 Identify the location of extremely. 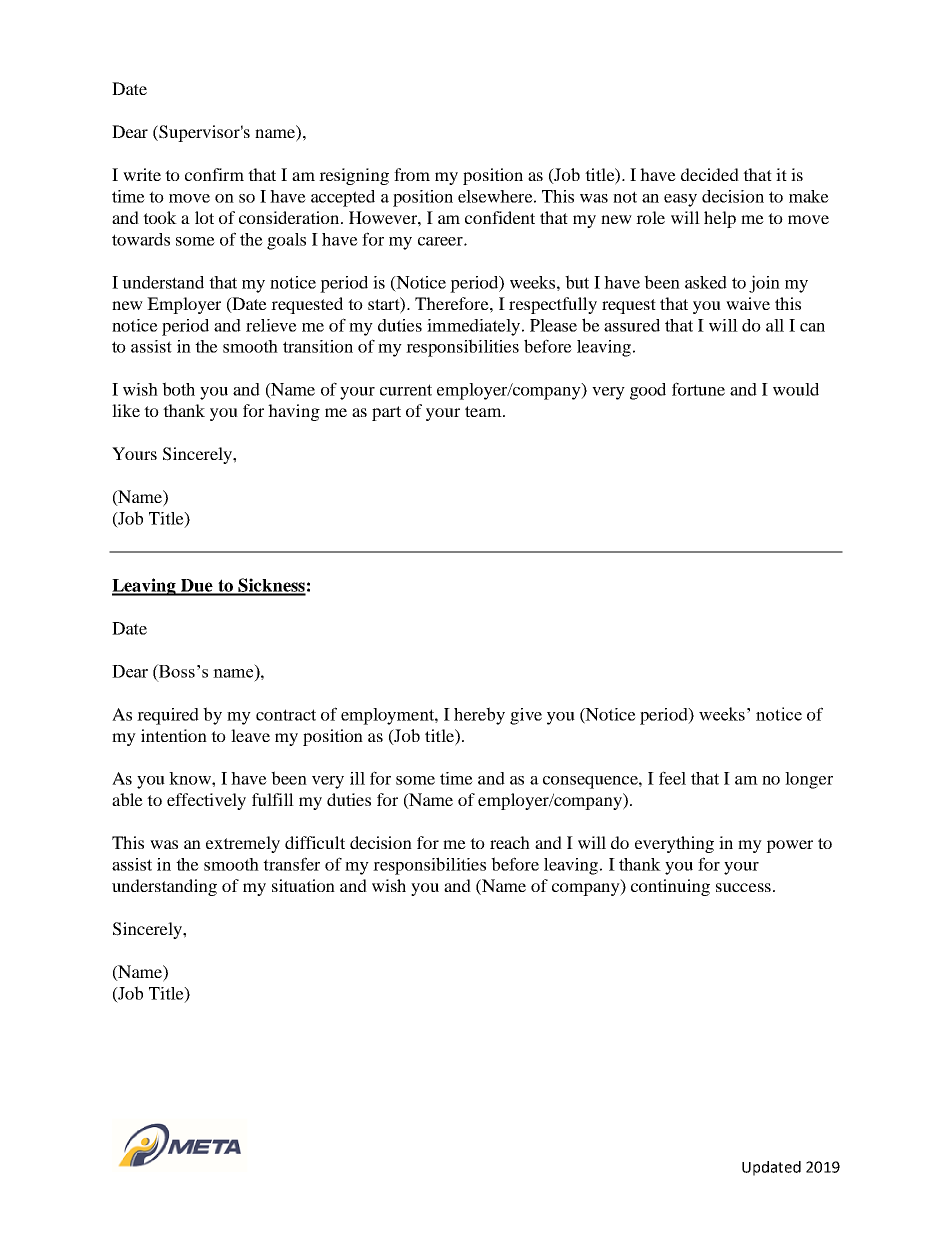
(243, 844).
